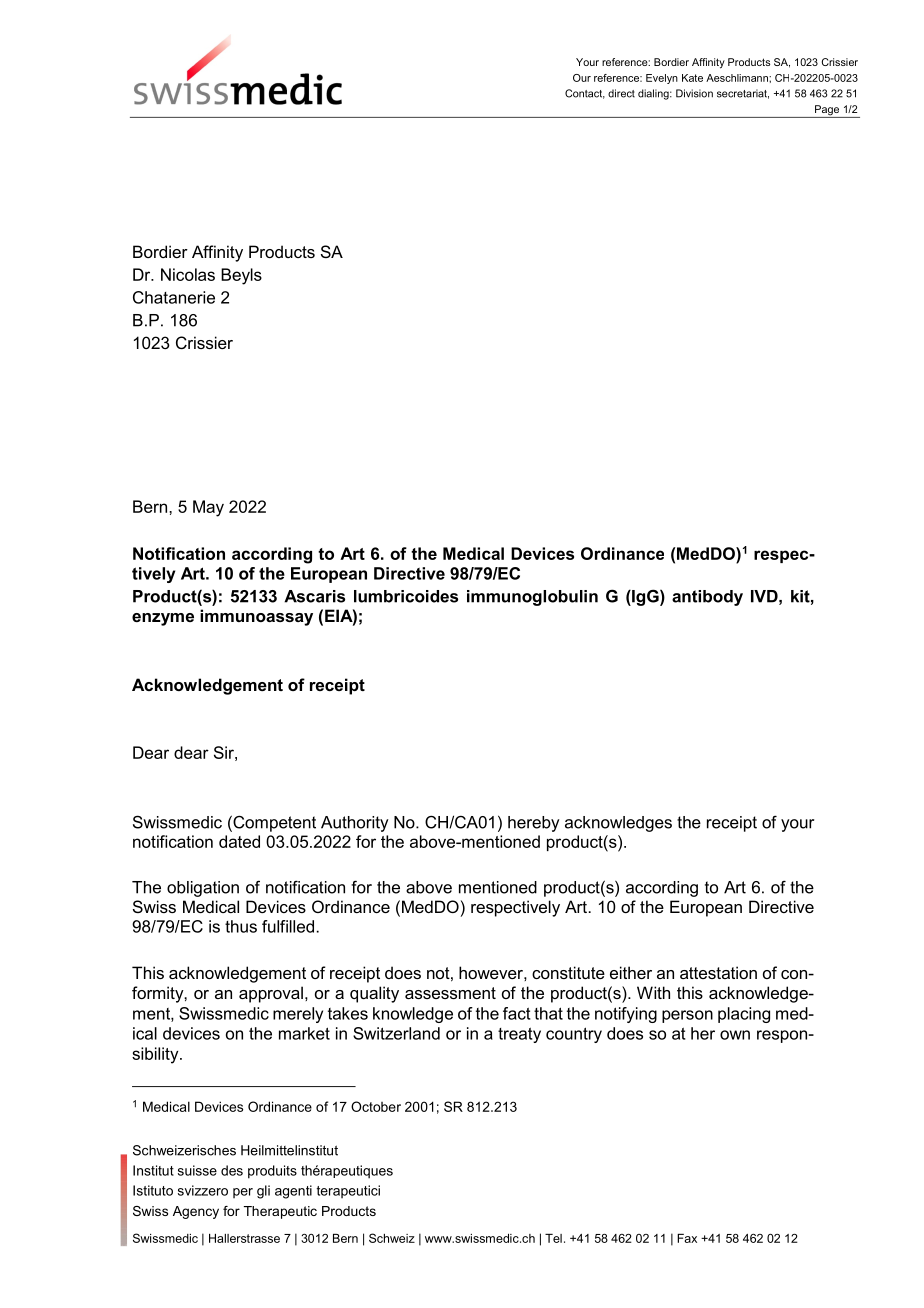  What do you see at coordinates (707, 598) in the screenshot?
I see `antibody` at bounding box center [707, 598].
